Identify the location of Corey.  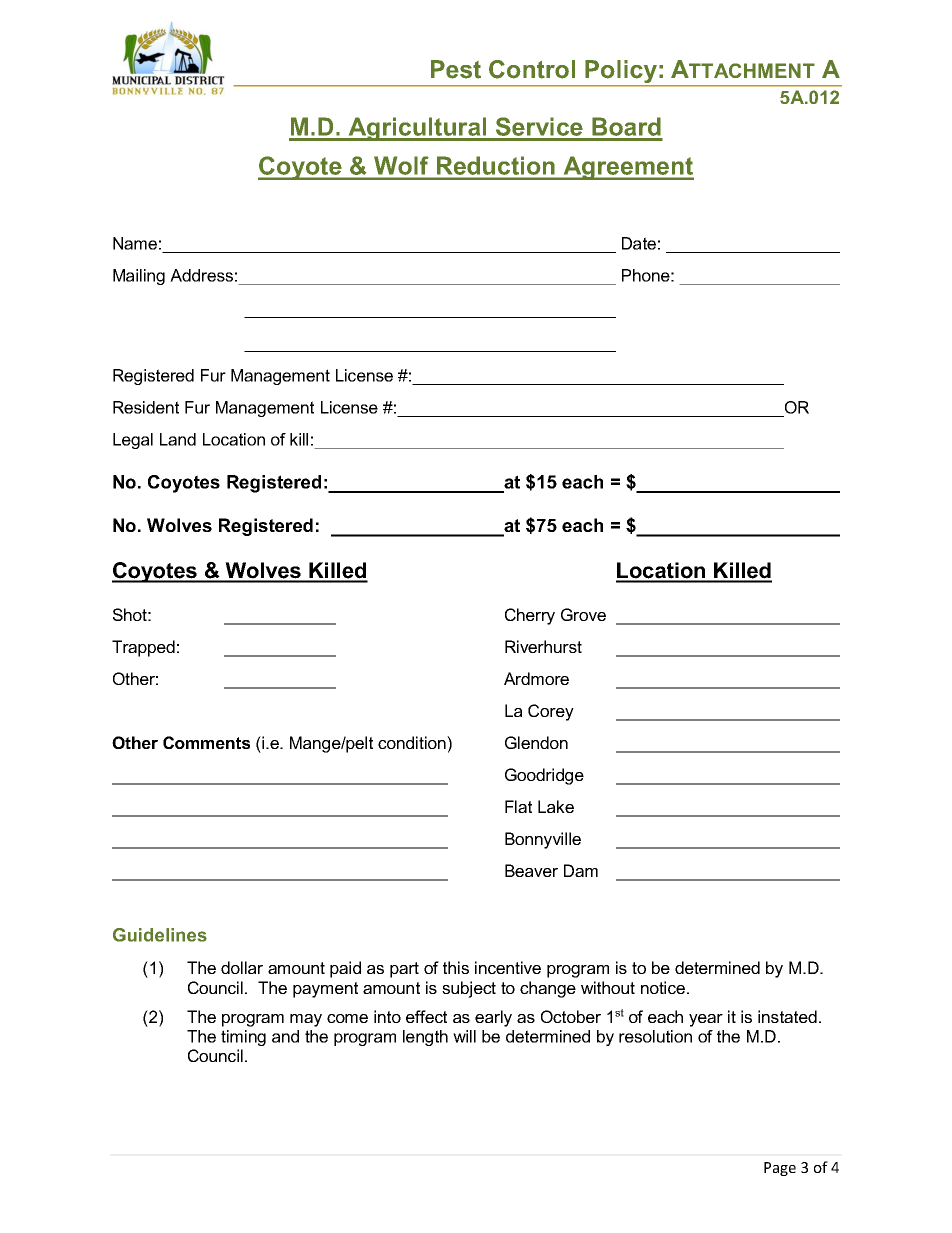
(551, 712).
